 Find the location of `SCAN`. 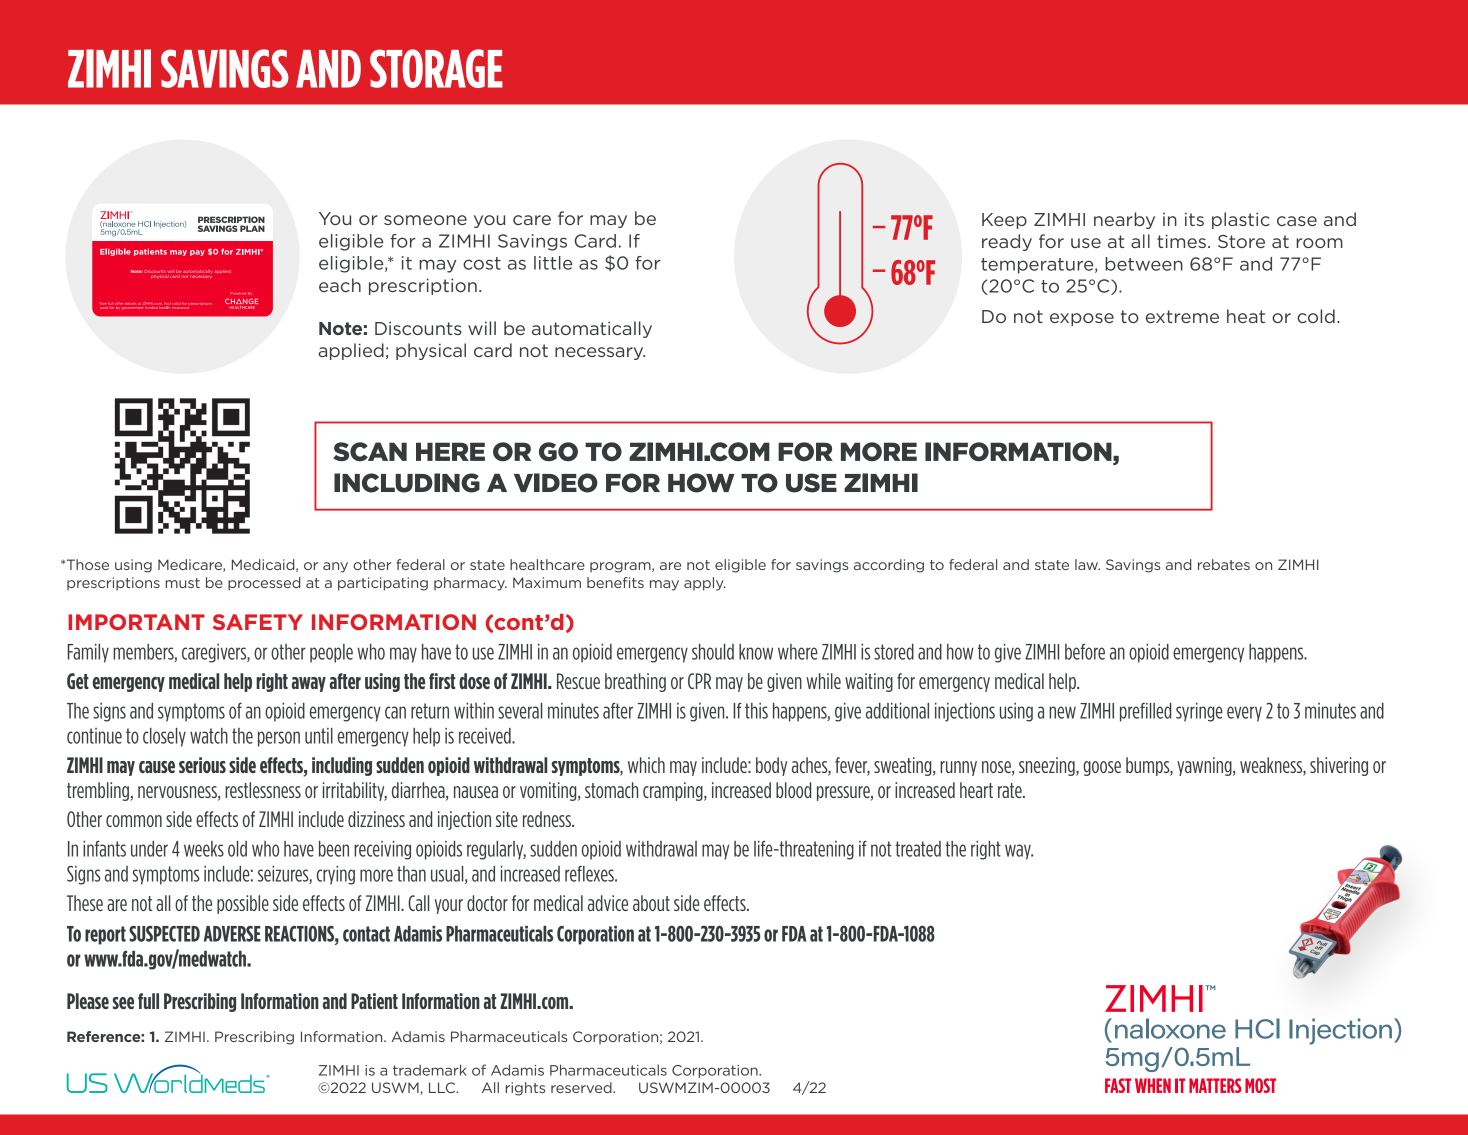

SCAN is located at coordinates (370, 452).
